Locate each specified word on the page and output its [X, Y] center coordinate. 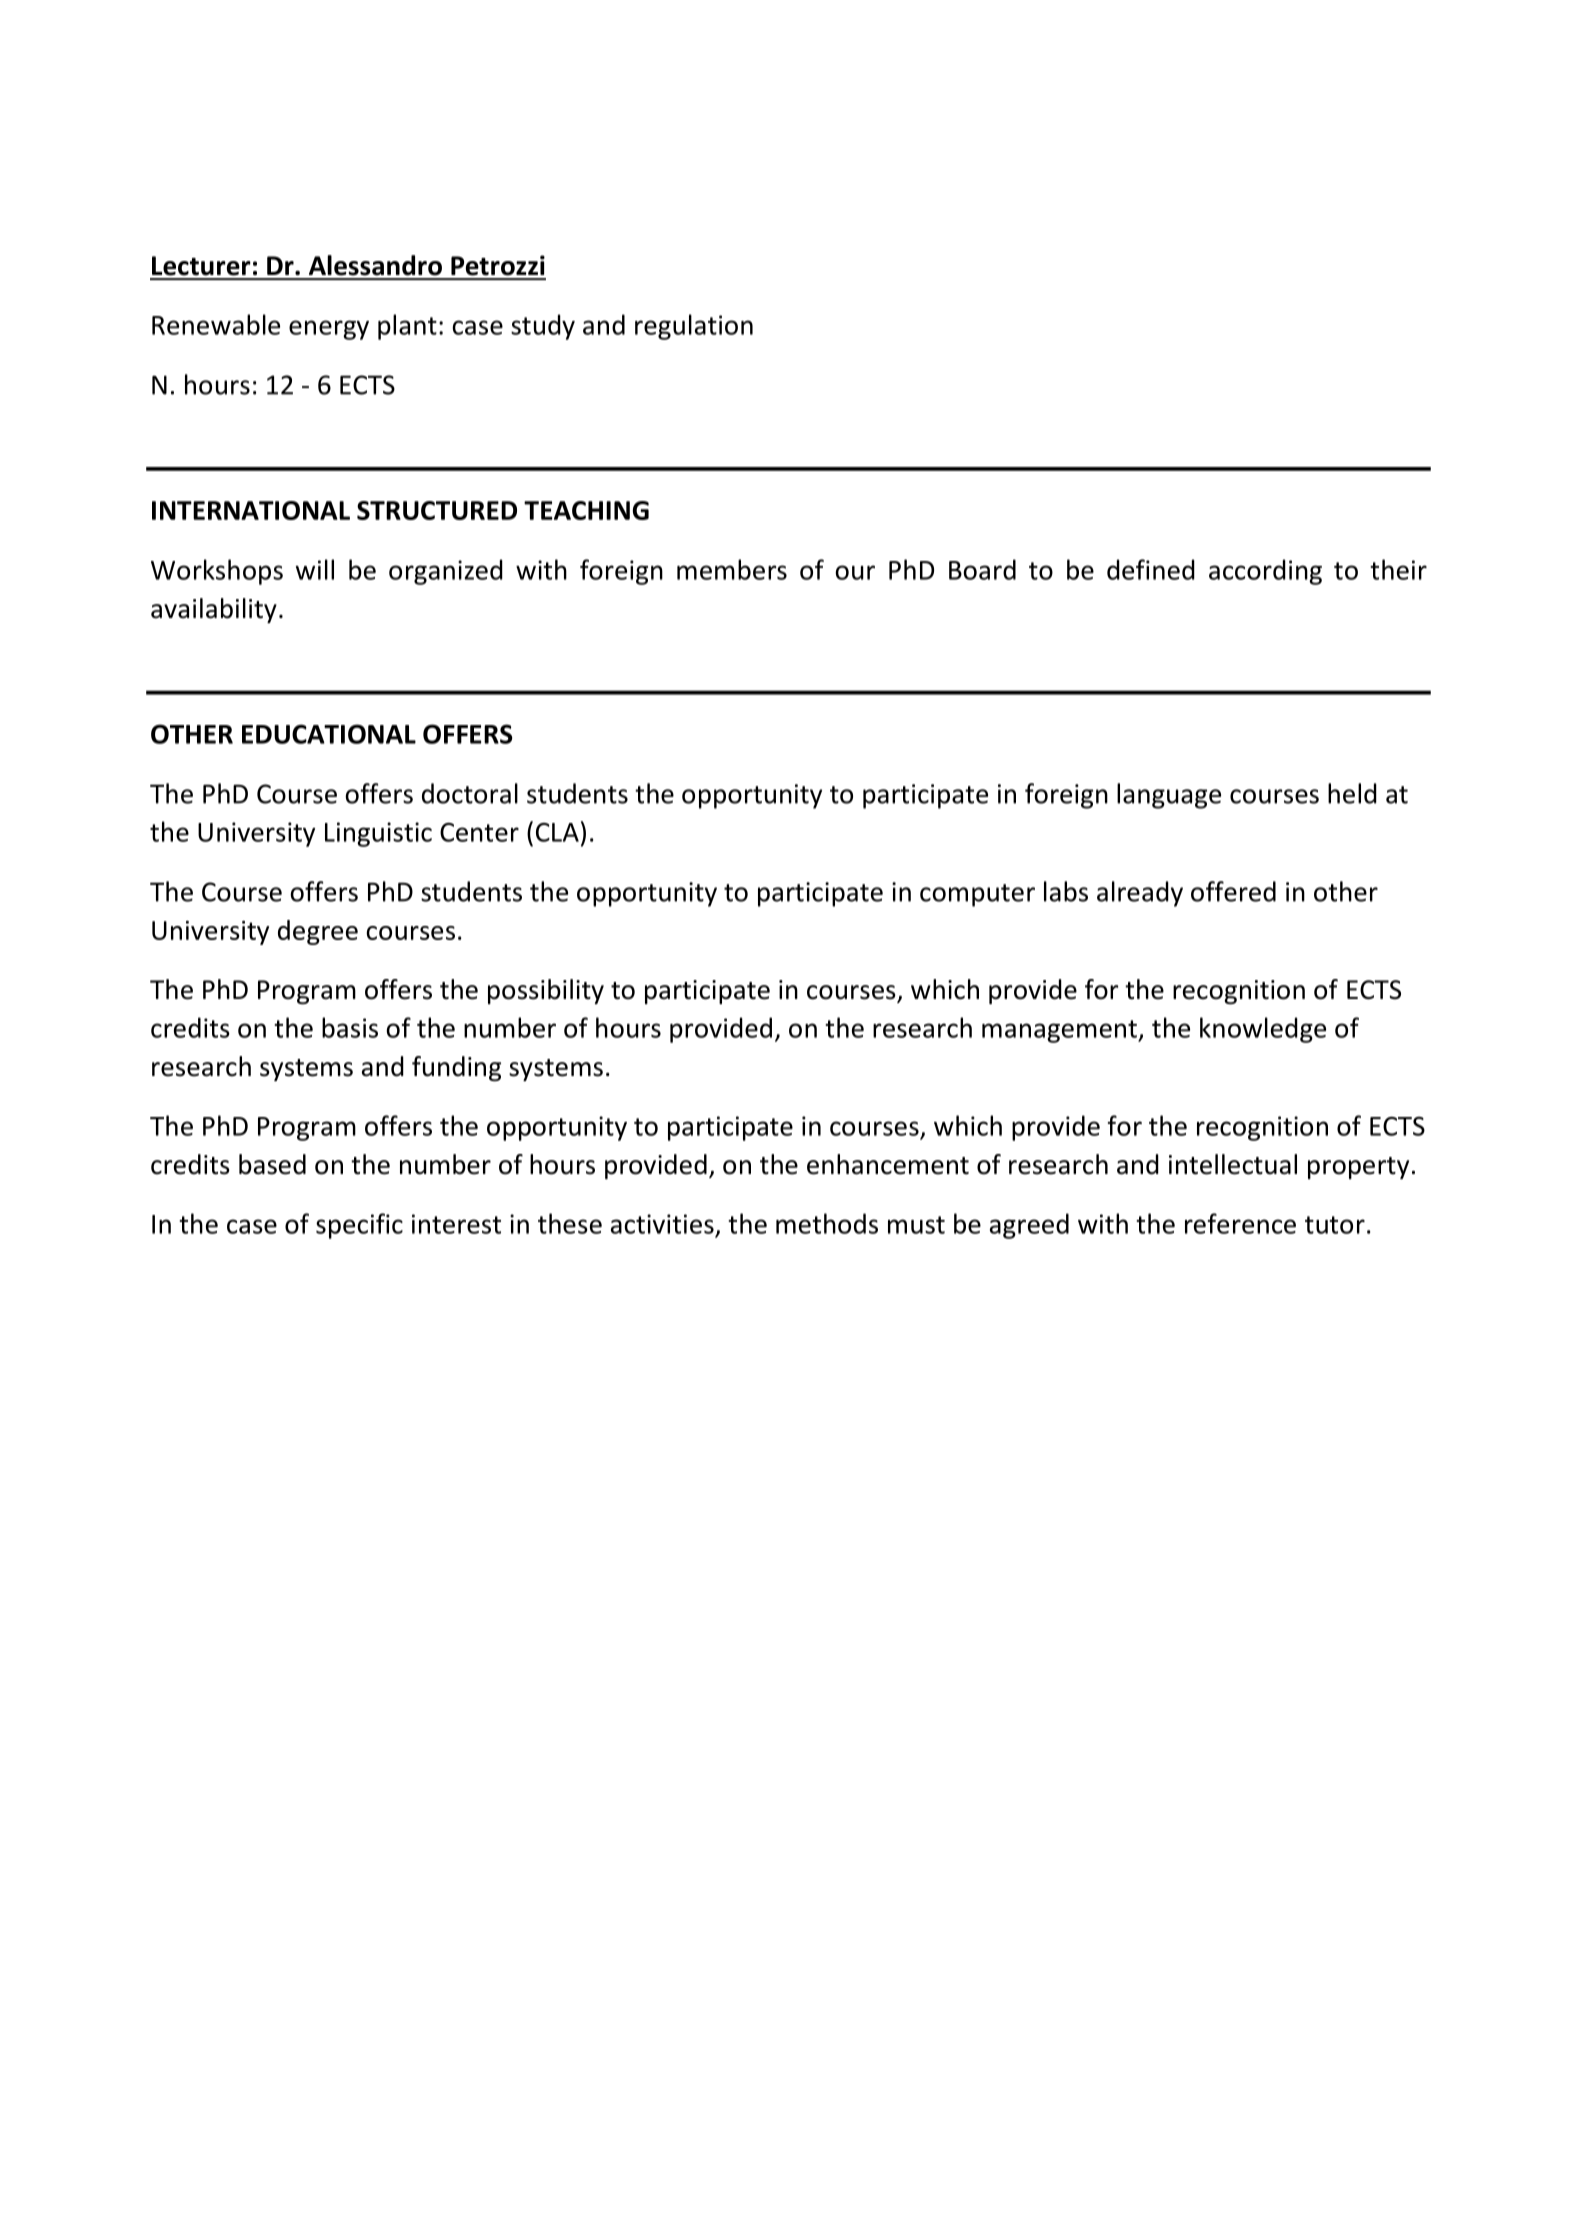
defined [1151, 569]
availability [214, 610]
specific [359, 1226]
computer [977, 895]
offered [1233, 891]
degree [318, 932]
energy [329, 330]
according [1265, 572]
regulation [694, 327]
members [732, 569]
